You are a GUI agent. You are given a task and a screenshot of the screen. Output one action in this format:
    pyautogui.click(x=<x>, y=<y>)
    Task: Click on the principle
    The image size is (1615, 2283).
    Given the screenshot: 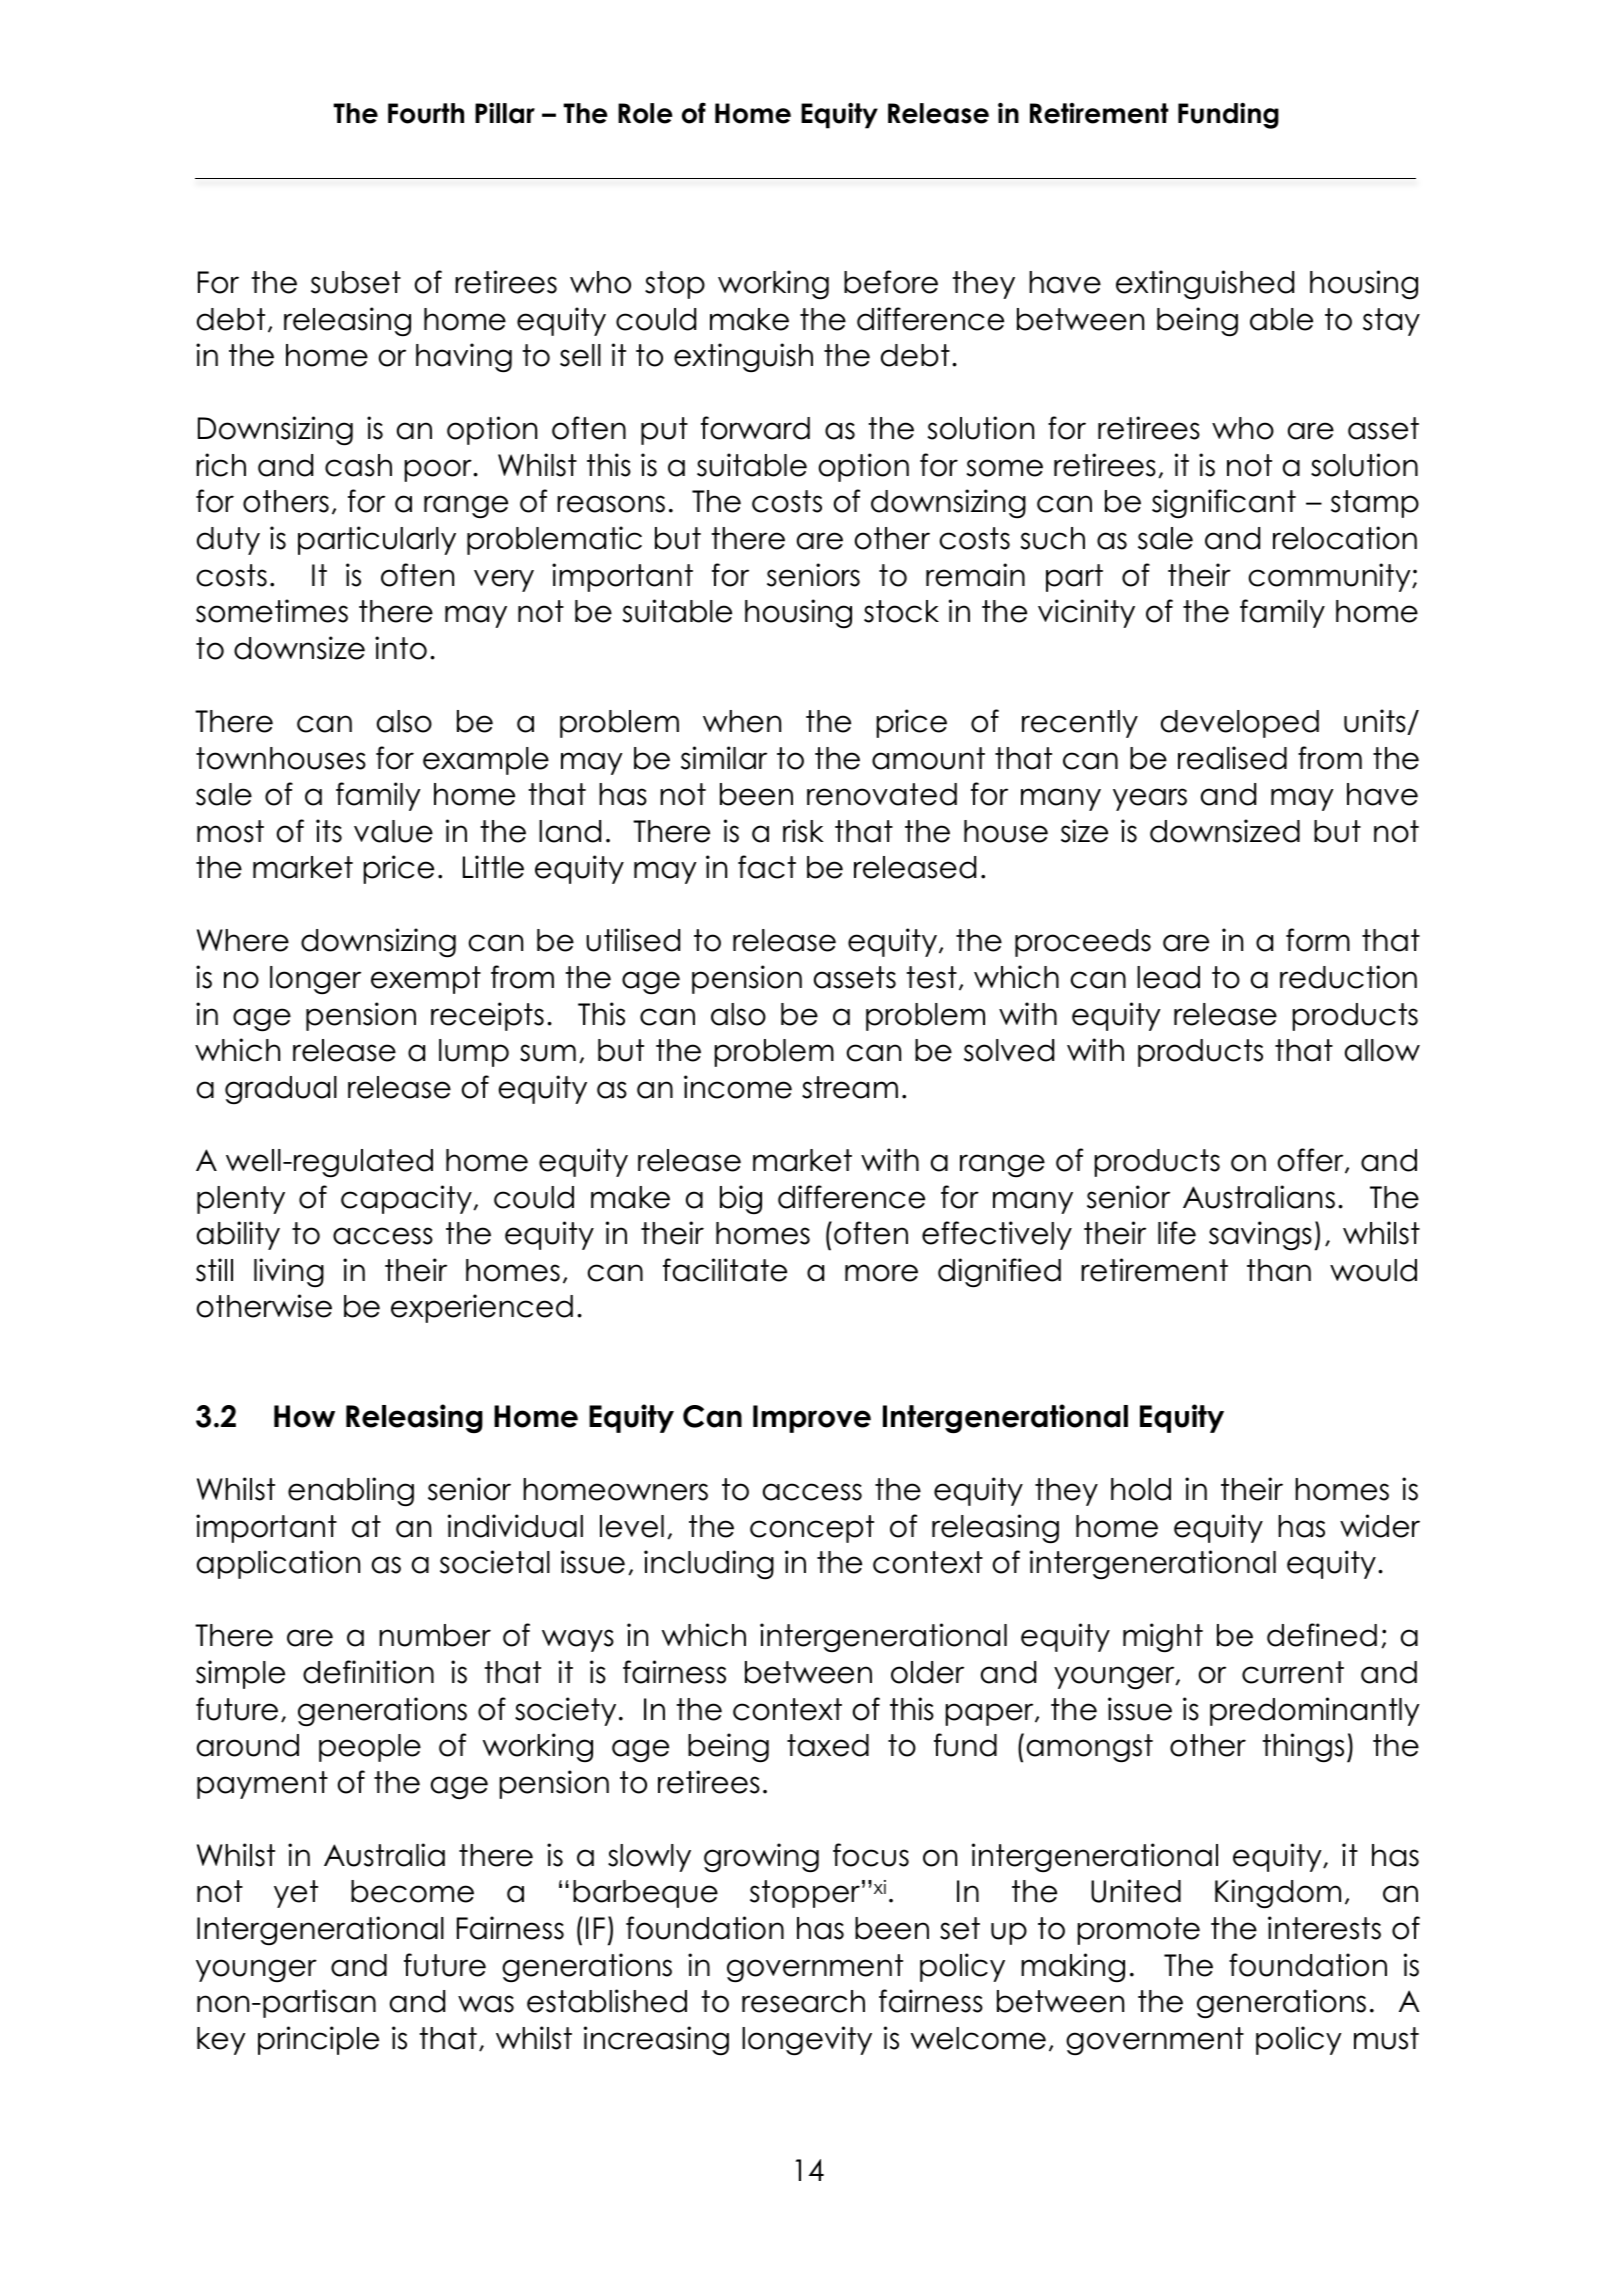 What is the action you would take?
    pyautogui.click(x=318, y=2040)
